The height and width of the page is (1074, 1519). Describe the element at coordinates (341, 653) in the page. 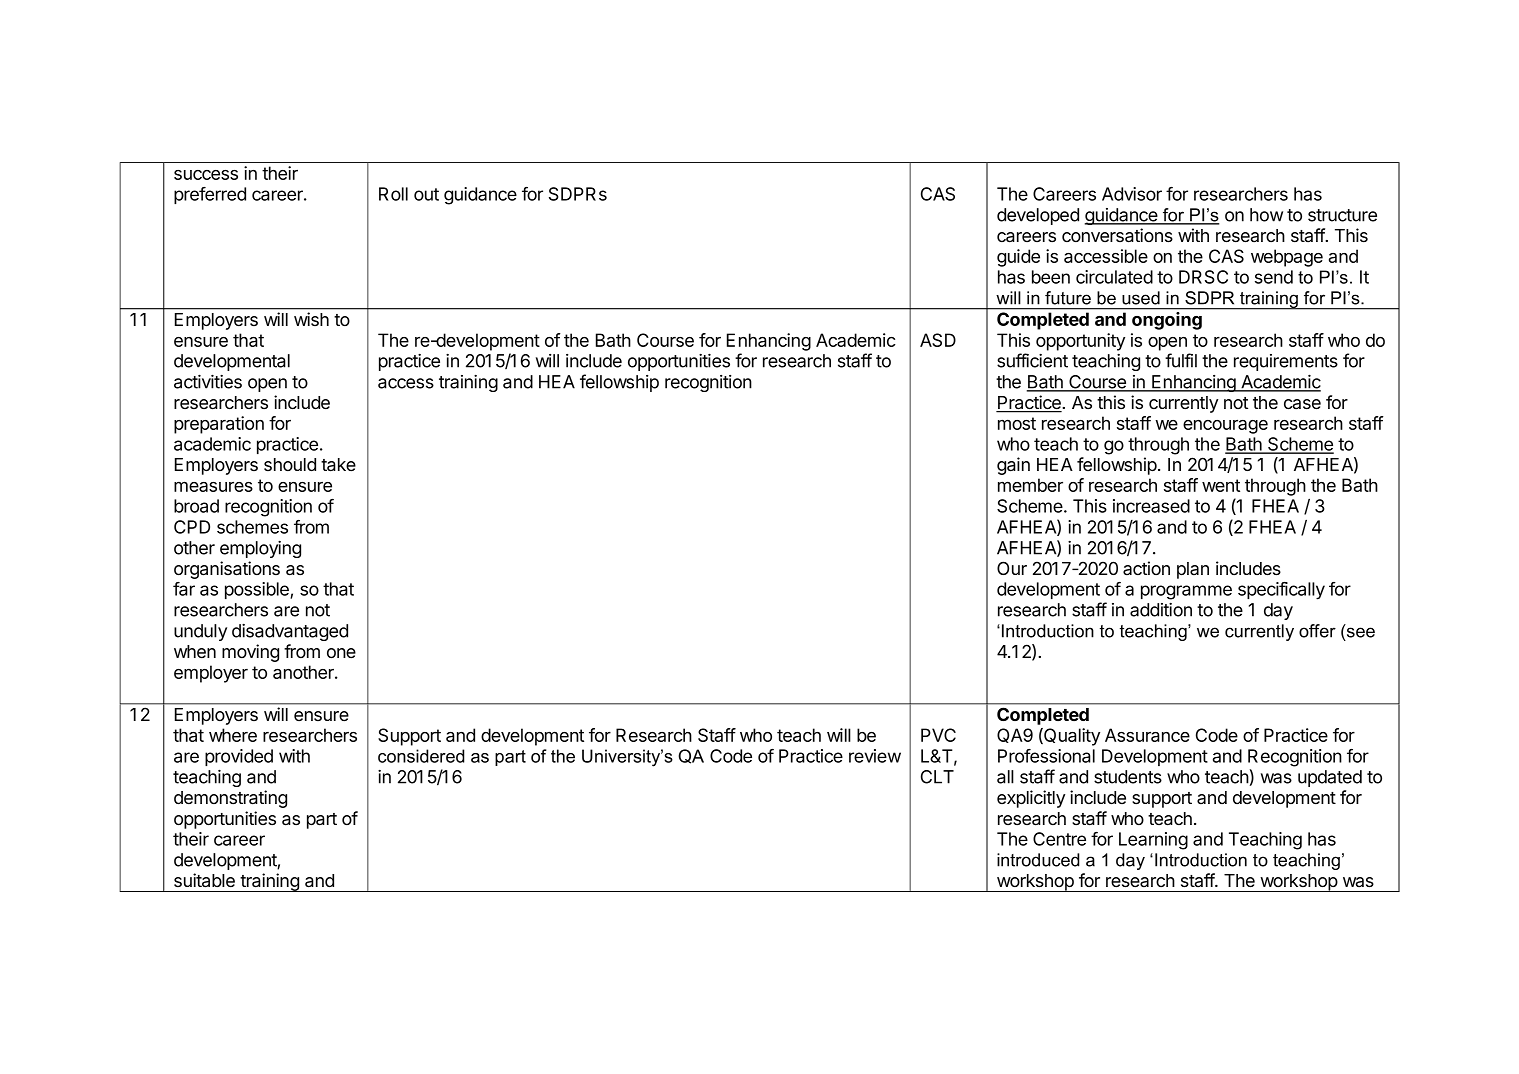

I see `one` at that location.
